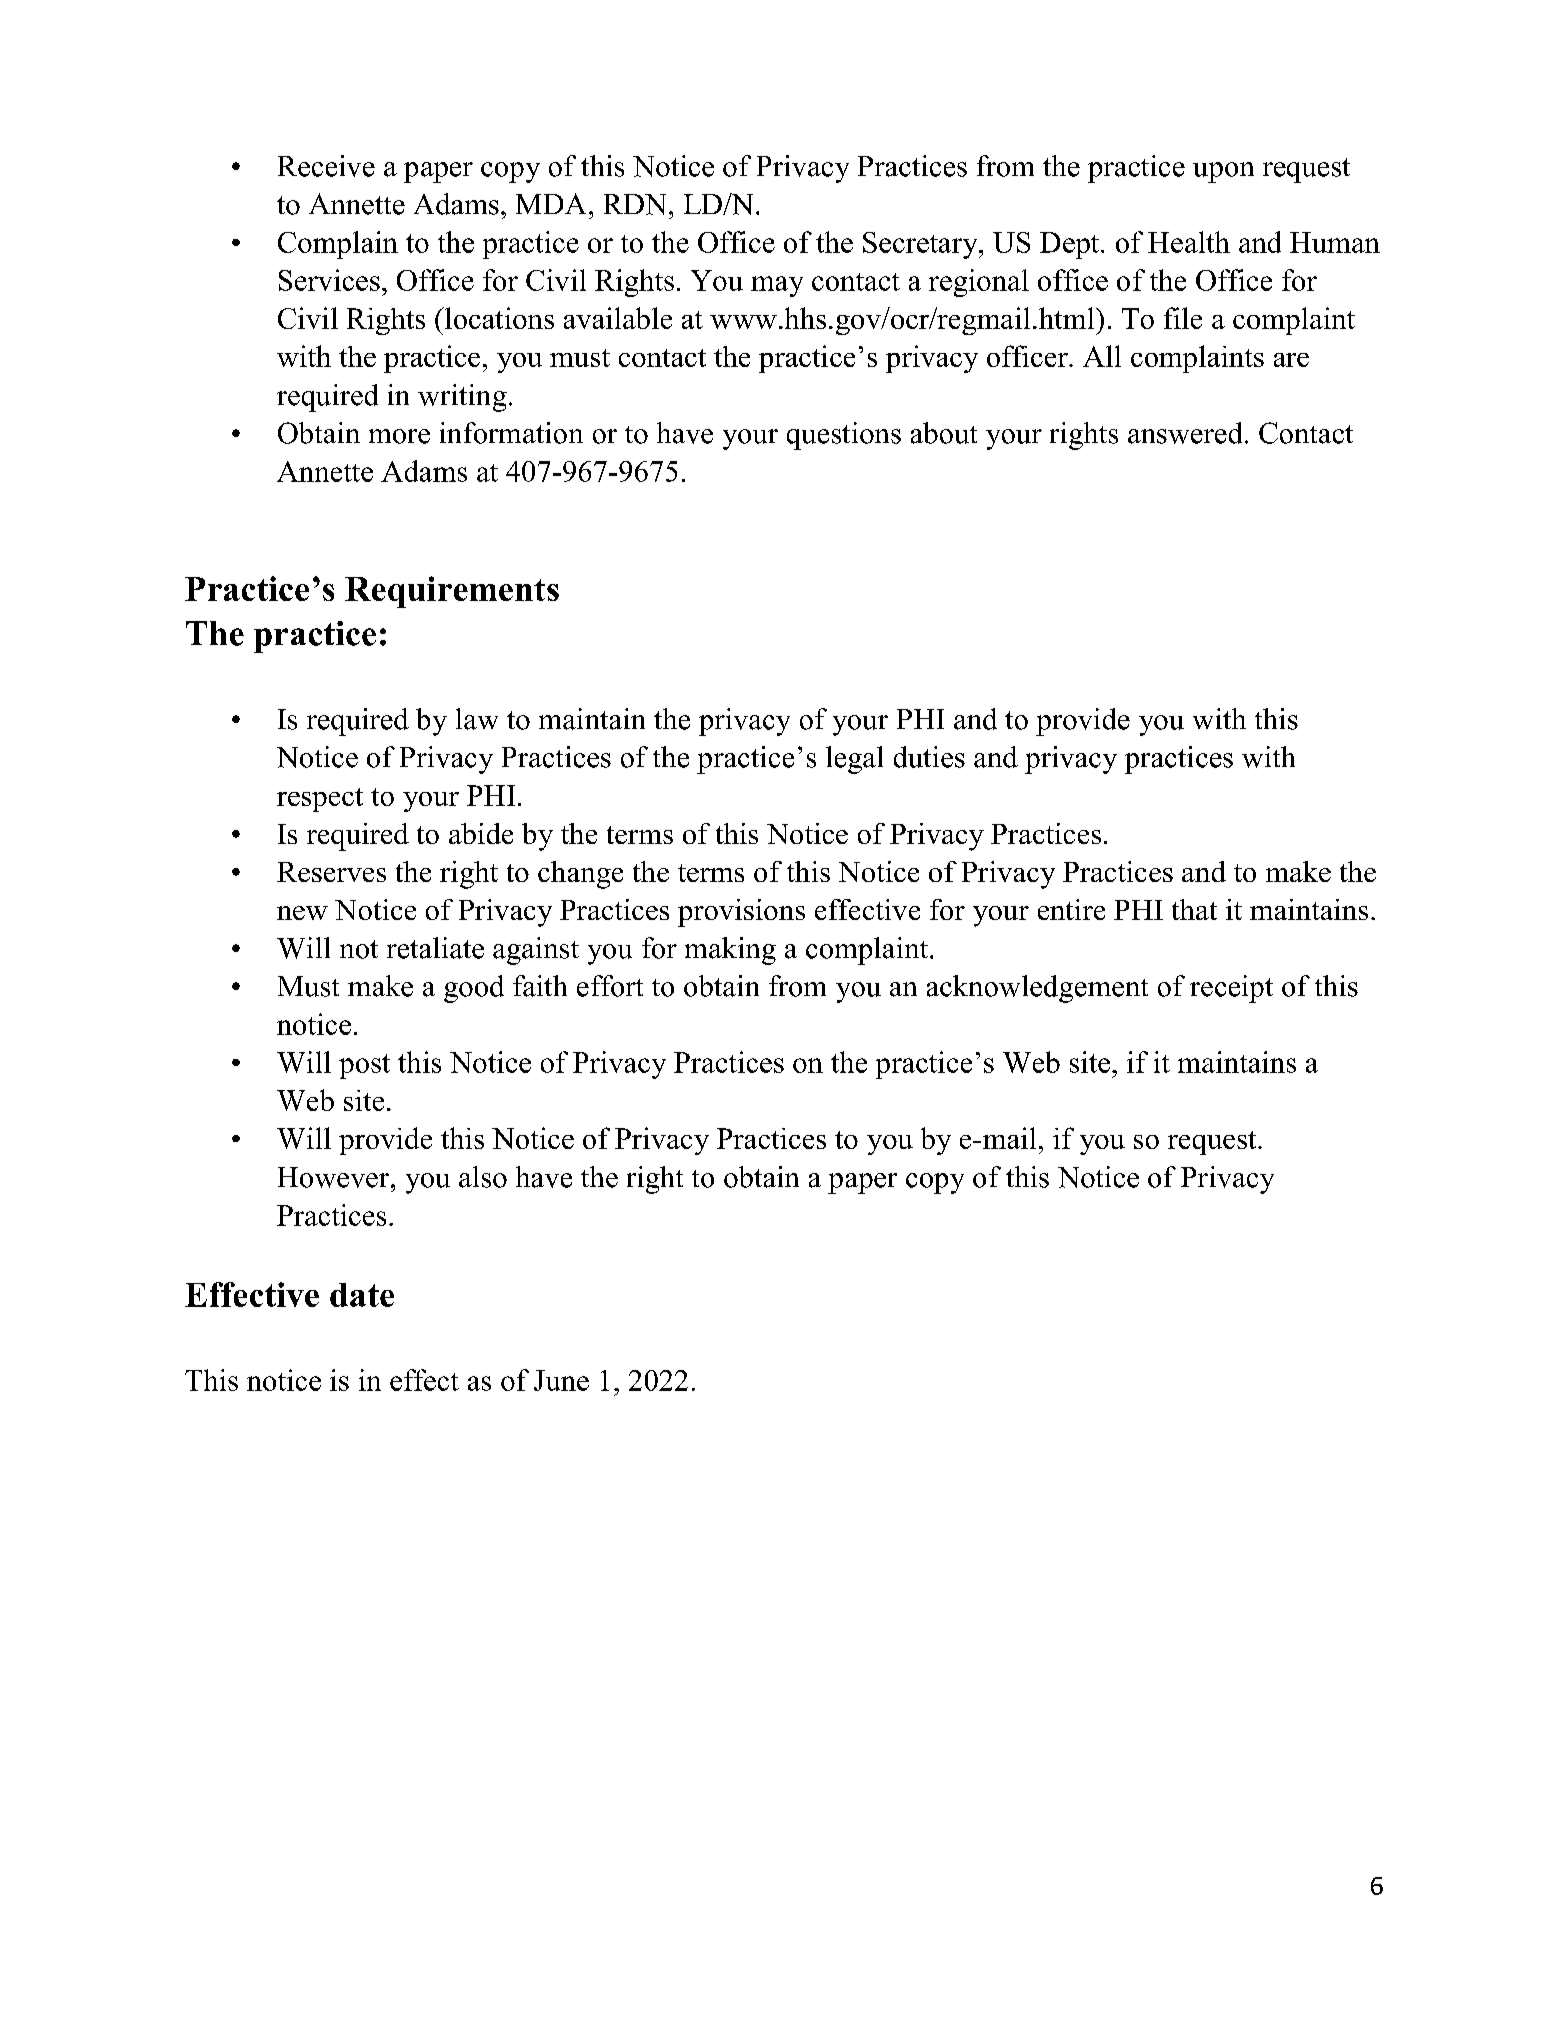 The width and height of the screenshot is (1568, 2029). I want to click on date, so click(362, 1295).
